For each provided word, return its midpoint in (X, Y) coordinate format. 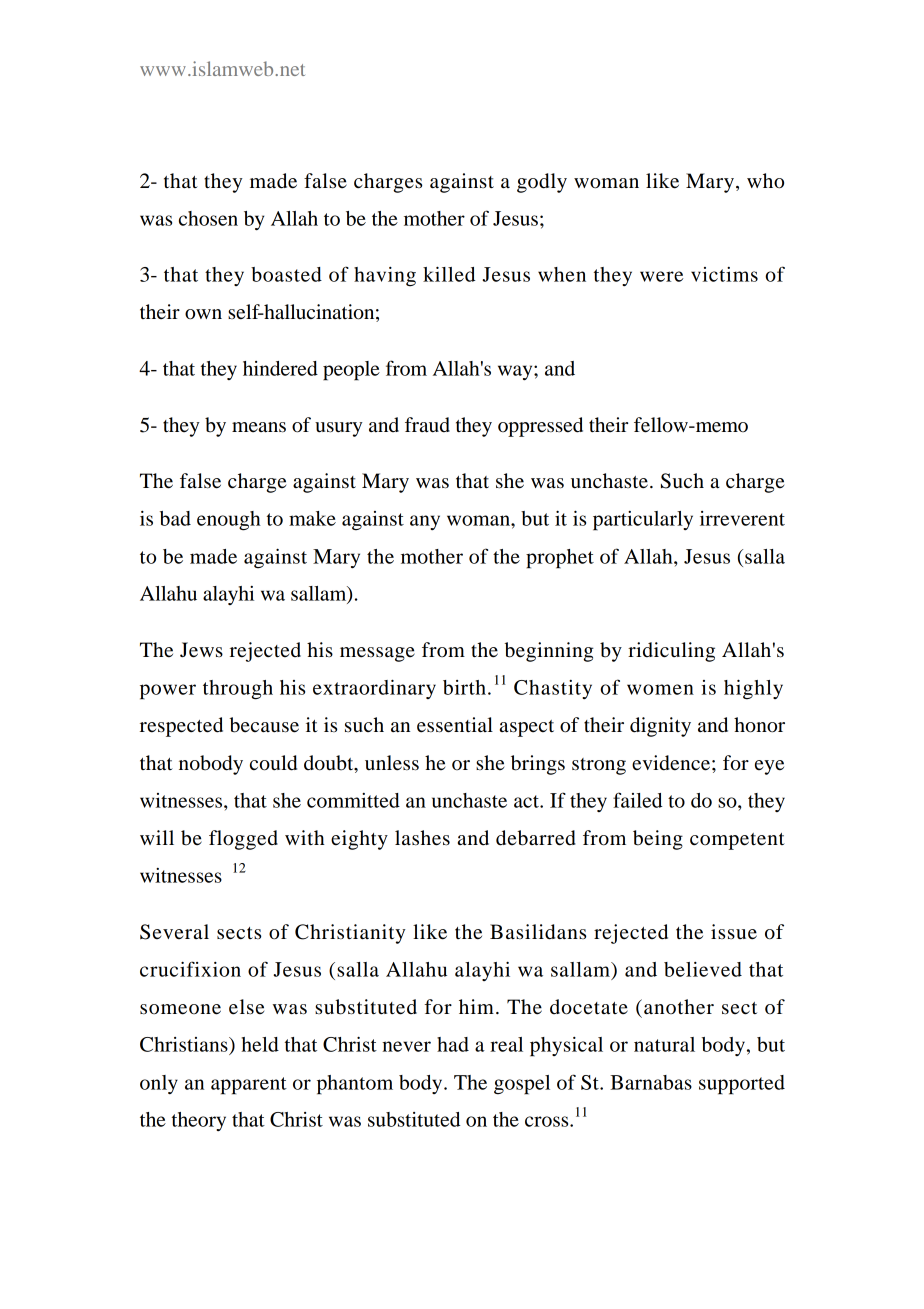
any (425, 522)
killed (449, 274)
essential (455, 725)
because (264, 725)
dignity (660, 727)
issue (734, 932)
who (765, 181)
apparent (249, 1086)
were (661, 276)
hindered (280, 368)
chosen (208, 218)
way (516, 372)
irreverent (742, 518)
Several (174, 932)
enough (229, 521)
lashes (422, 838)
